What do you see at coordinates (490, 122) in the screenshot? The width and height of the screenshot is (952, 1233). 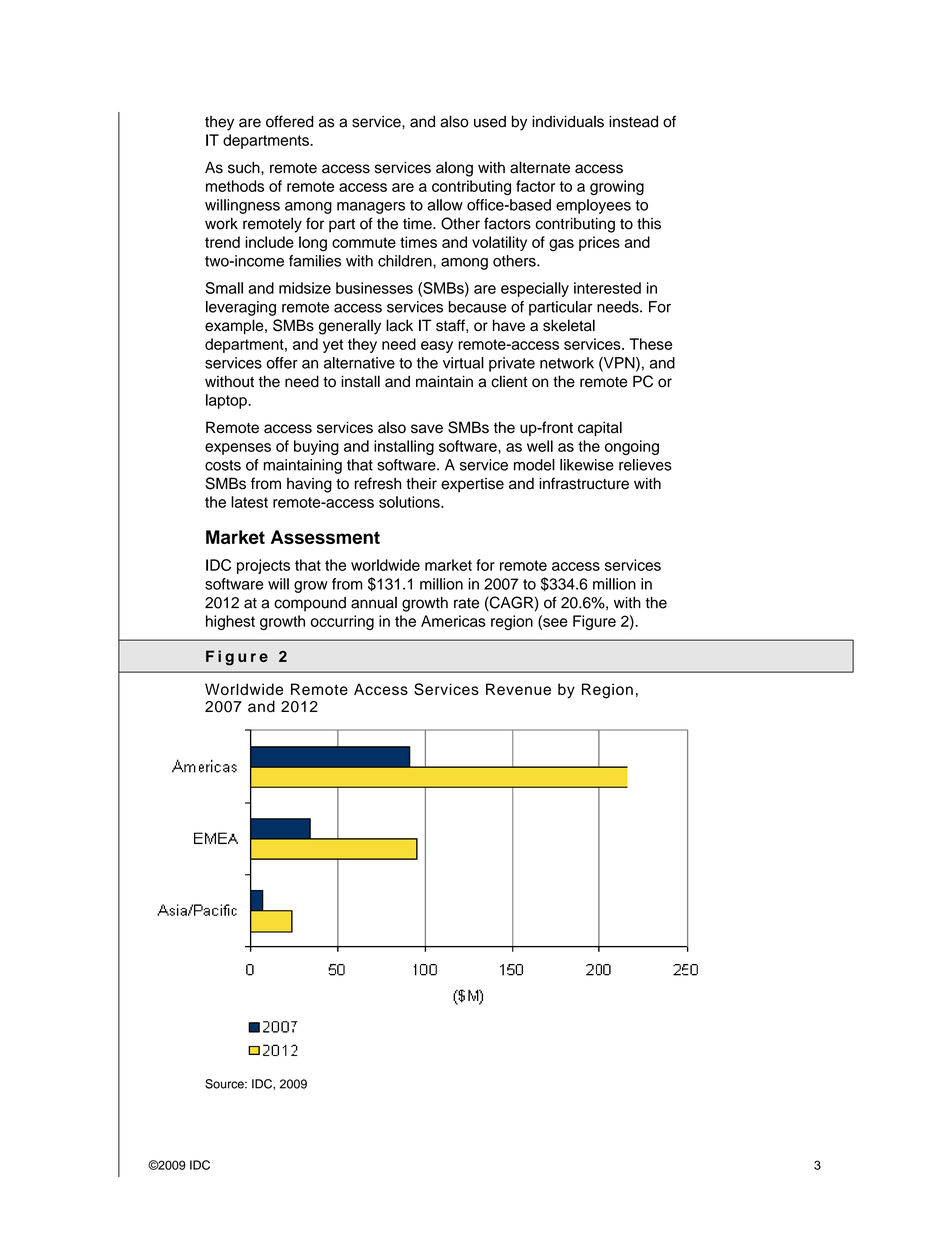 I see `used` at bounding box center [490, 122].
